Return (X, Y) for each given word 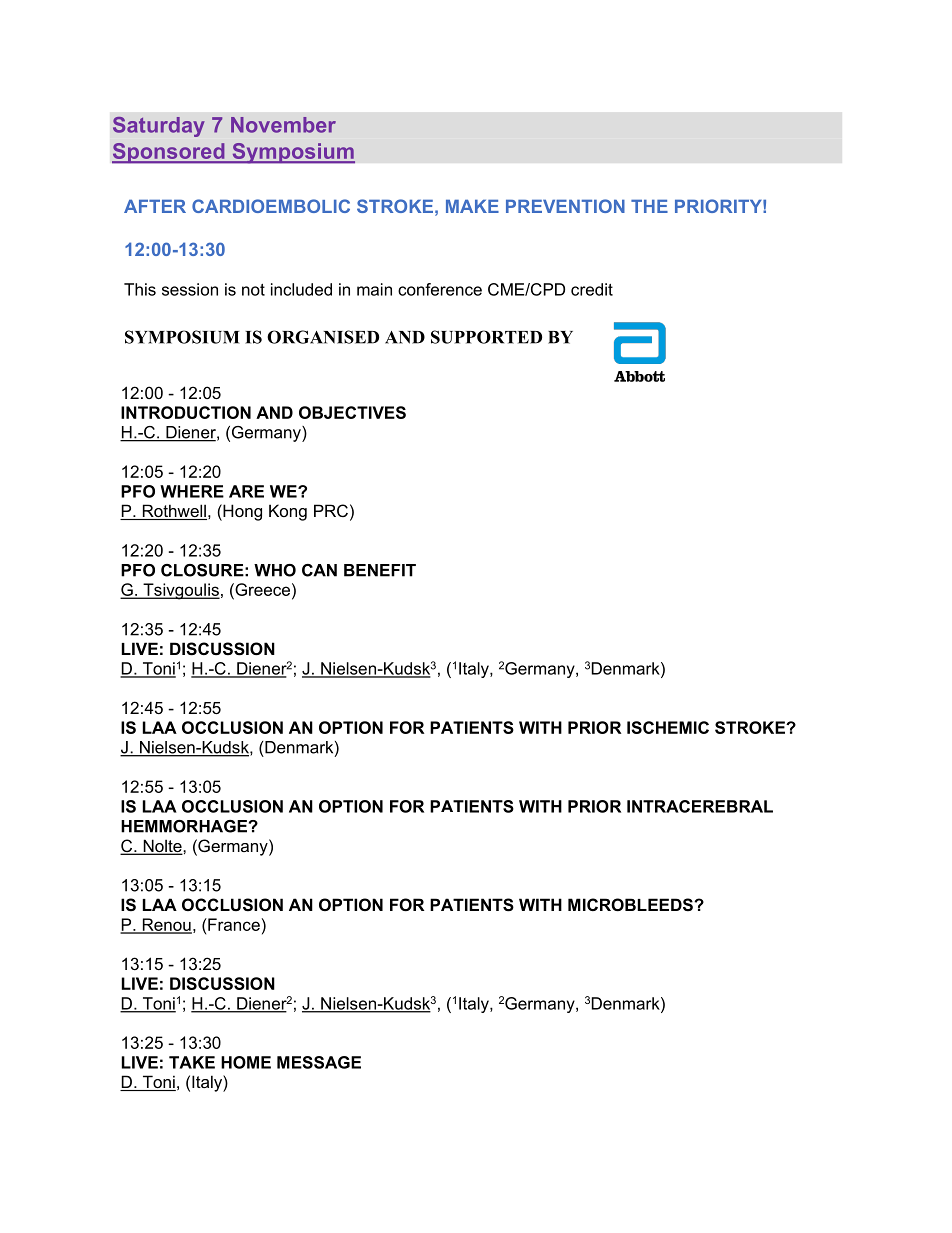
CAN (319, 570)
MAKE (472, 206)
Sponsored (169, 153)
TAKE (192, 1062)
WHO (275, 570)
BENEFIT (380, 570)
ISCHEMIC (668, 727)
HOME (246, 1062)
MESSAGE (319, 1062)
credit (592, 289)
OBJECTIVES (352, 412)
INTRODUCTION (186, 412)
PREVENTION (565, 206)
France (233, 924)
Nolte (162, 847)
